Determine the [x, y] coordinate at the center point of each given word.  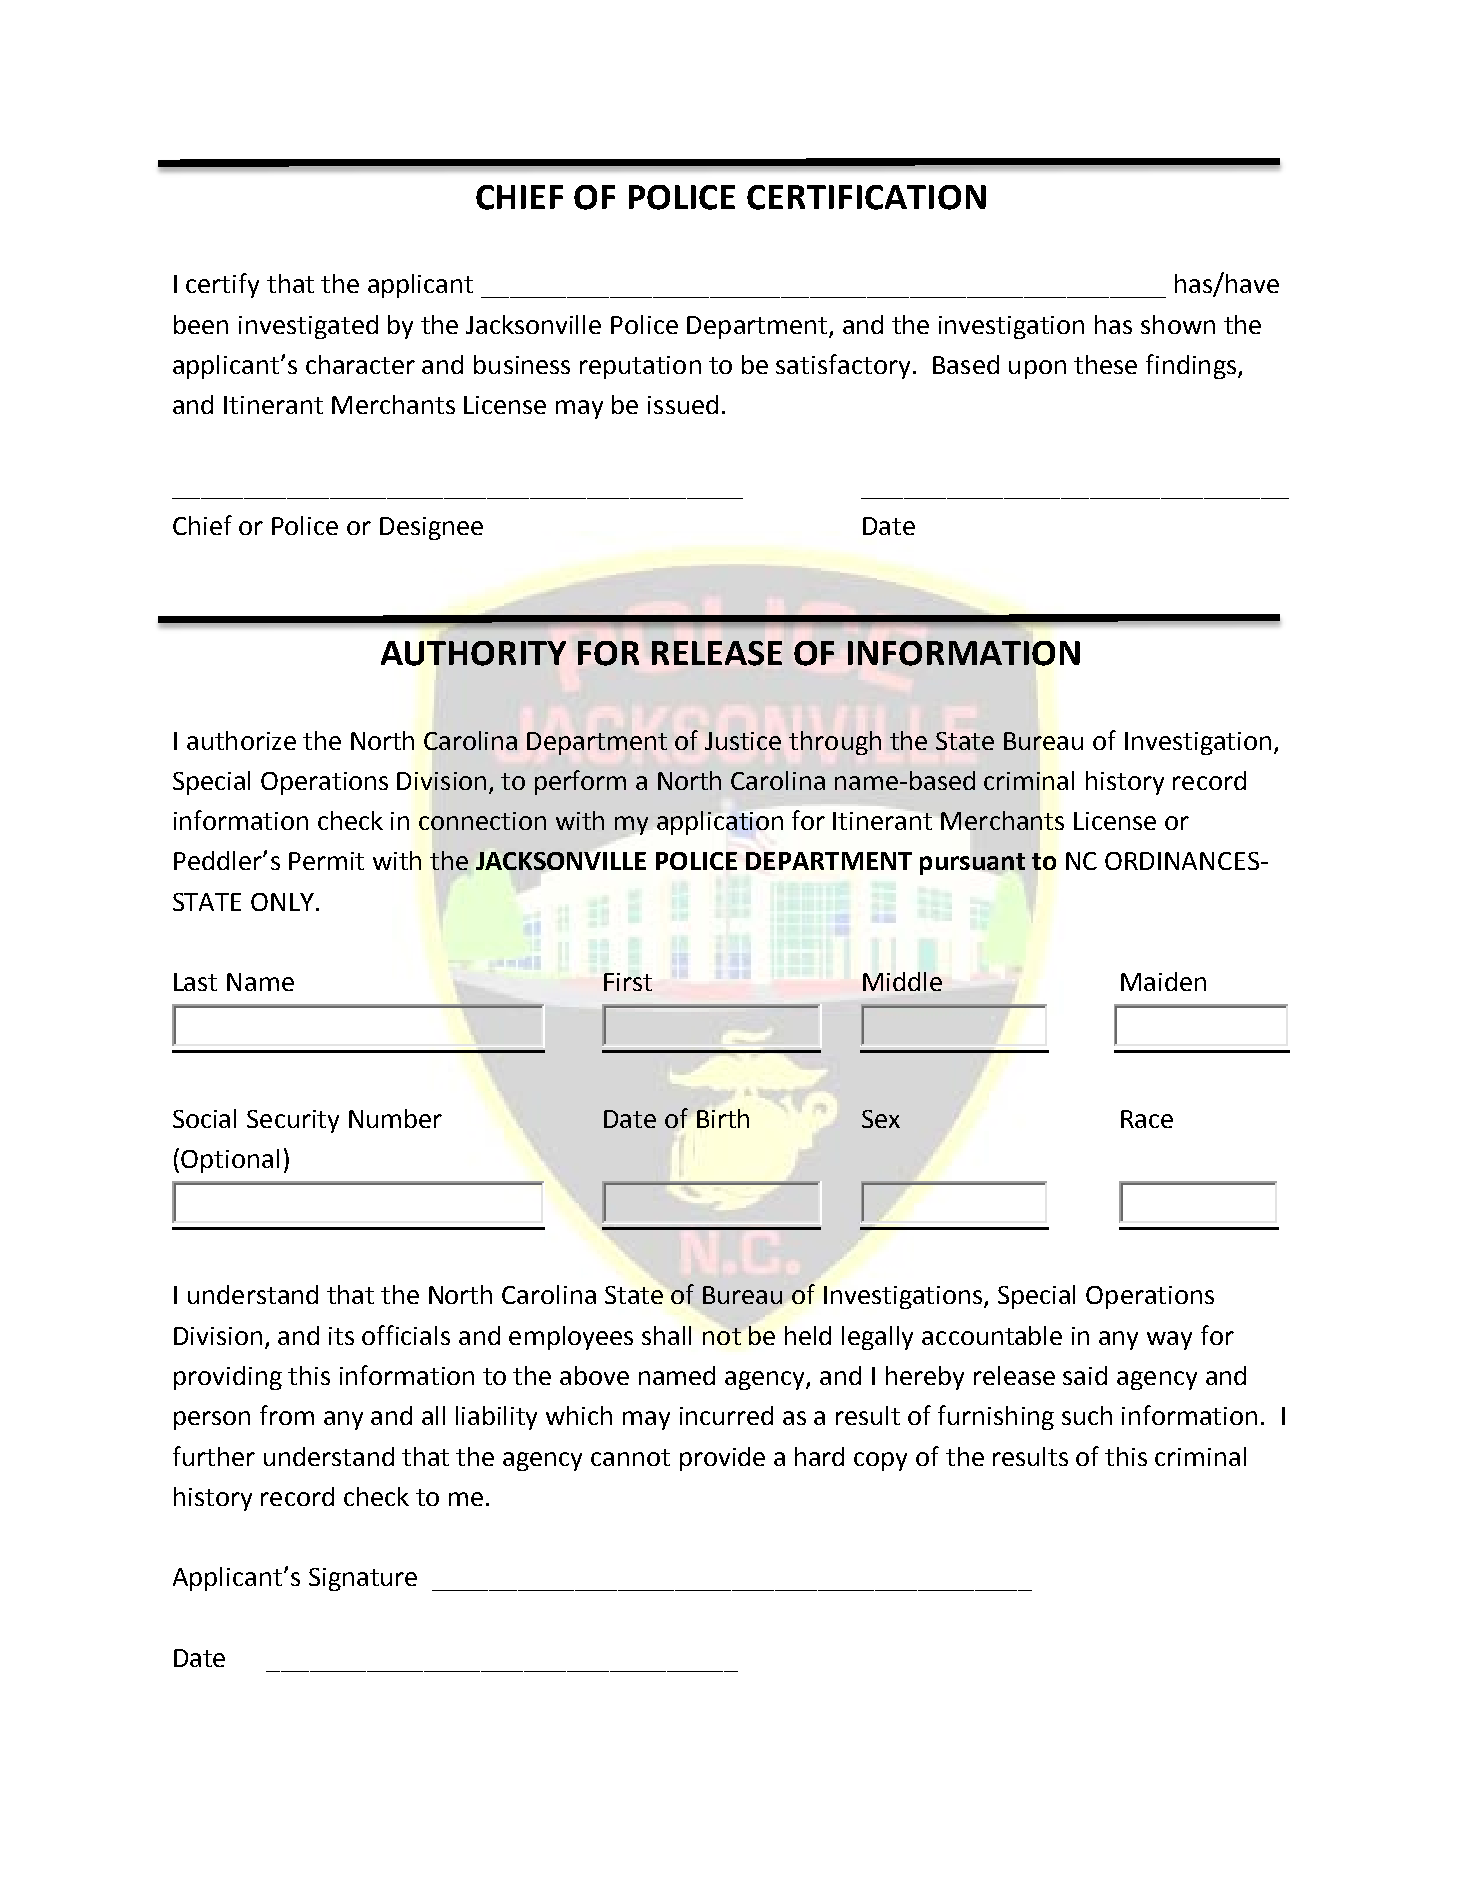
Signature [363, 1579]
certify [222, 285]
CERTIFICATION [866, 197]
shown [1178, 324]
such [1087, 1415]
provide [722, 1459]
